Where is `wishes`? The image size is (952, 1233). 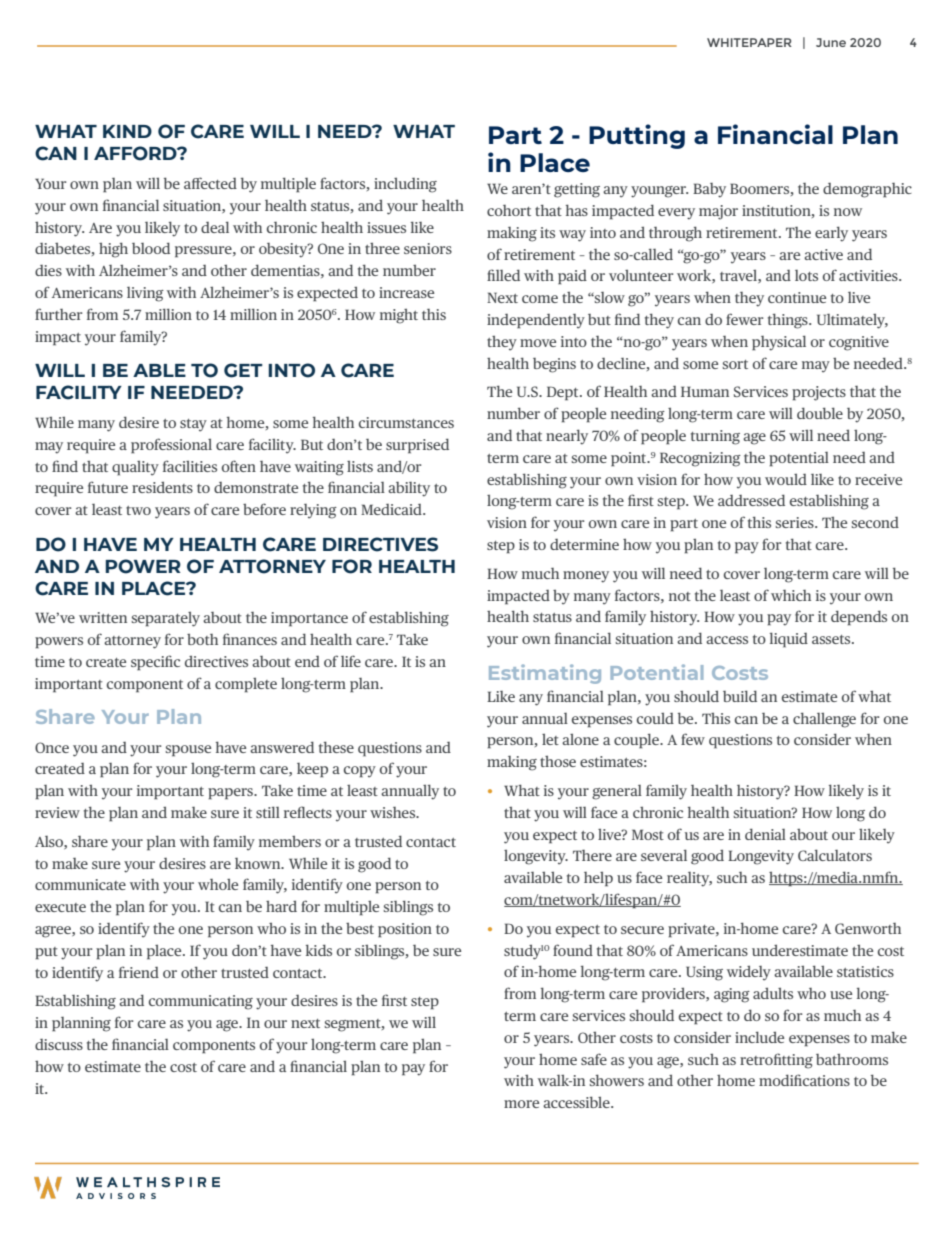
wishes is located at coordinates (394, 812).
